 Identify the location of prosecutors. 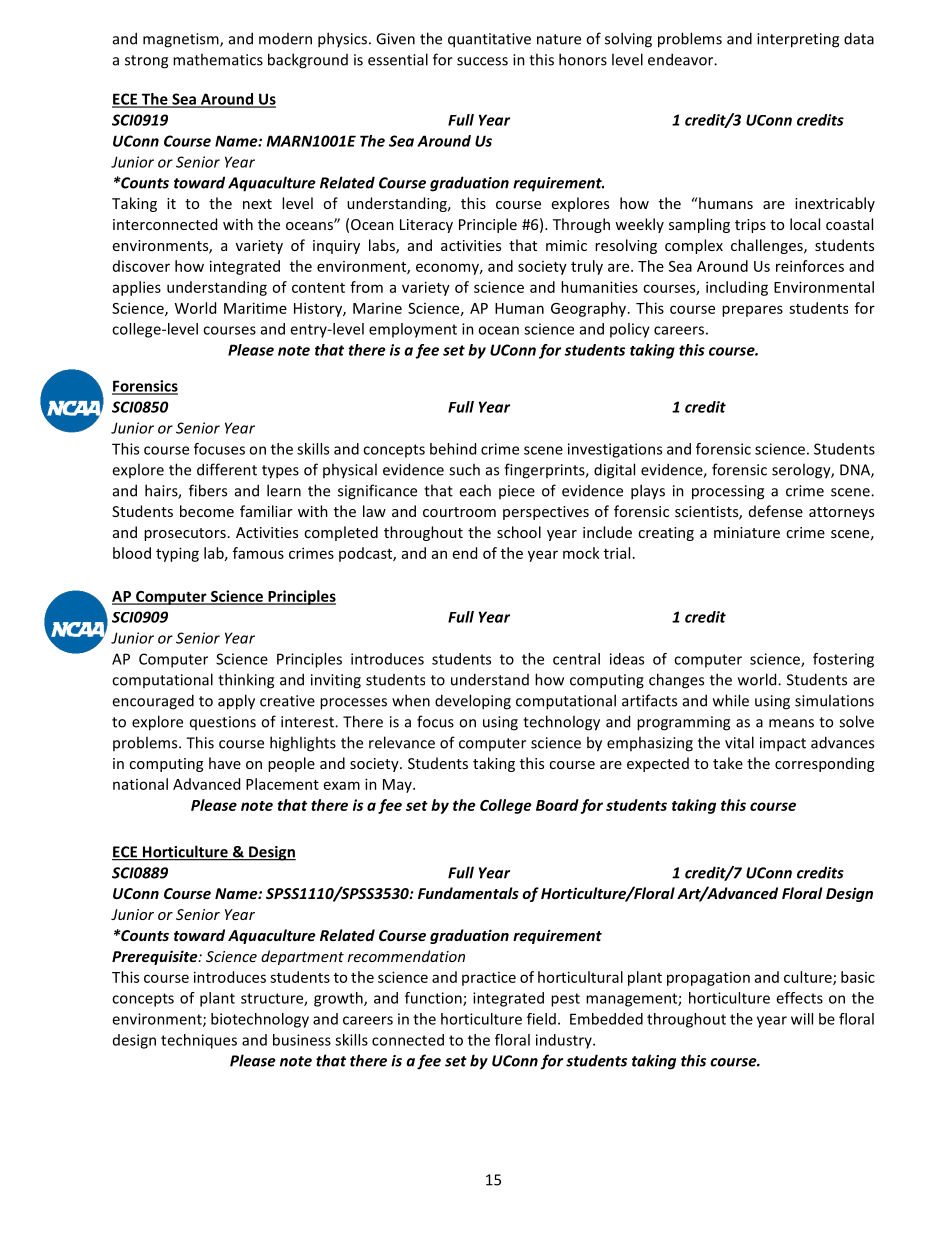
(185, 534).
